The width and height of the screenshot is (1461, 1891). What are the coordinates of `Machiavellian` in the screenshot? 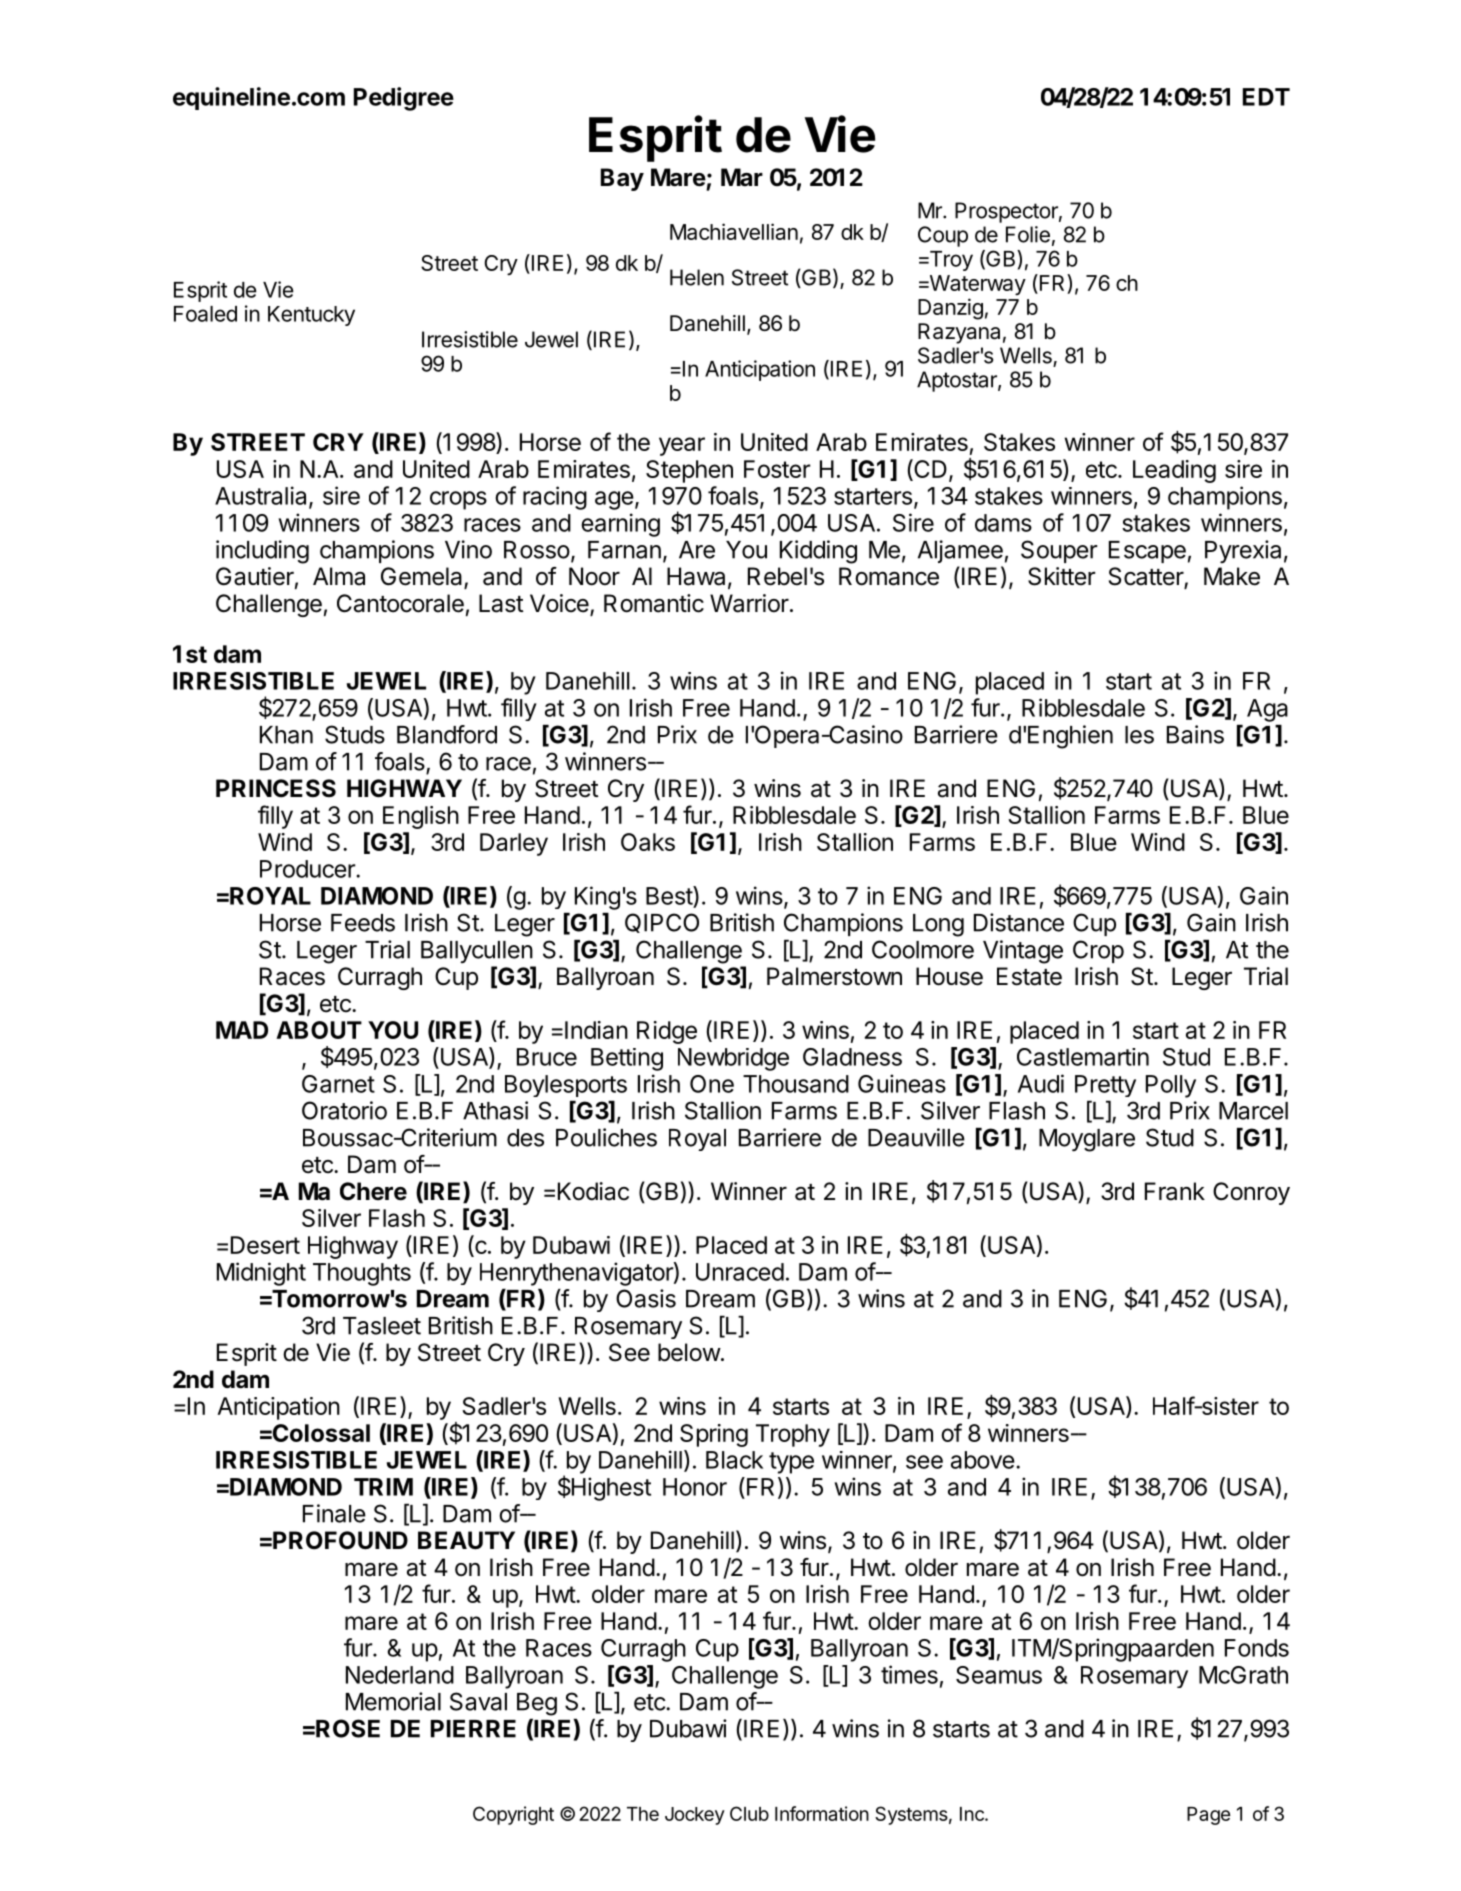 It's located at (734, 231).
